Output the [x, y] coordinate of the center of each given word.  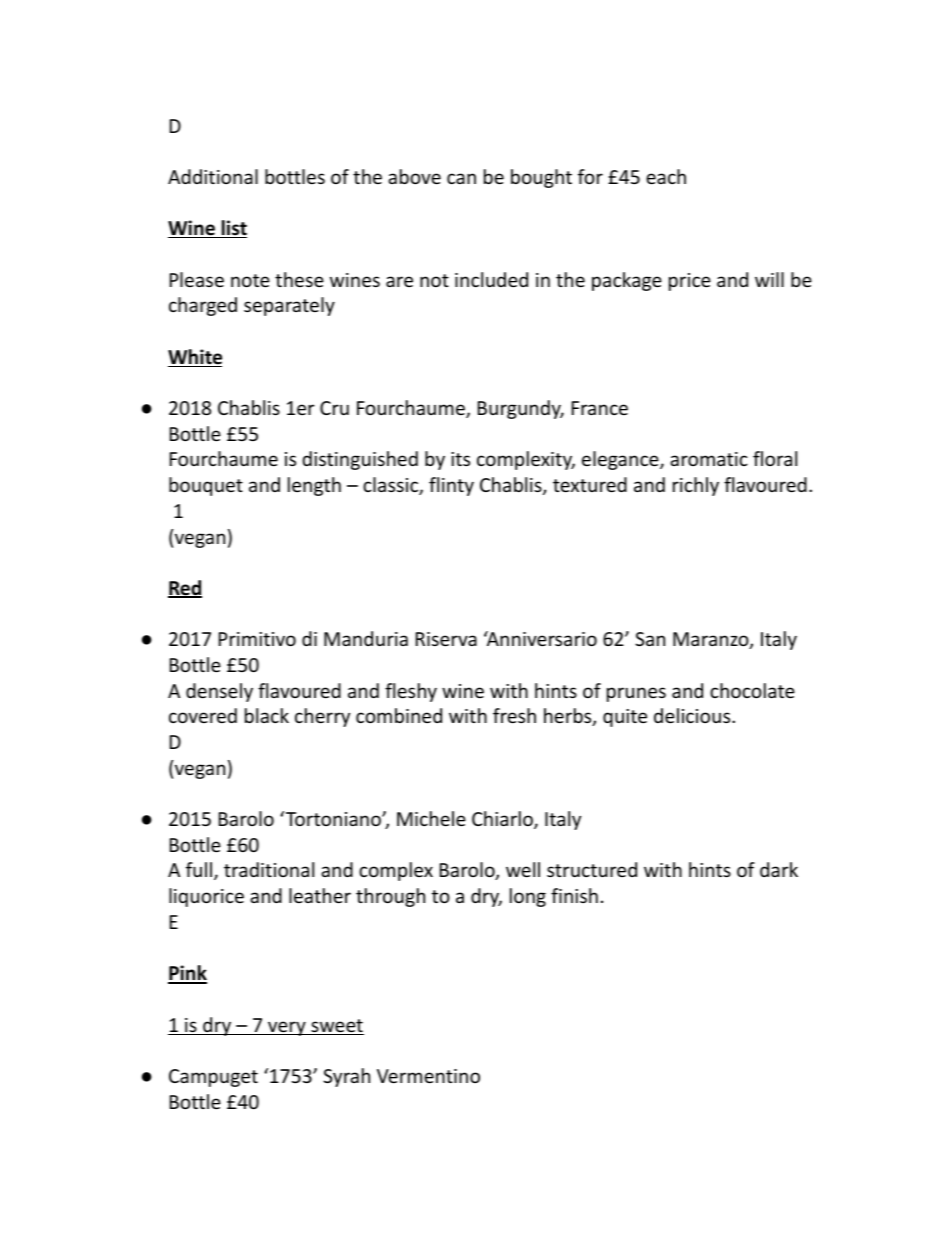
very [287, 1028]
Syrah [346, 1077]
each [666, 176]
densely [219, 692]
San [650, 639]
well [523, 869]
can [461, 178]
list [233, 229]
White [195, 358]
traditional [269, 869]
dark [779, 869]
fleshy [411, 692]
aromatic [709, 459]
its [460, 459]
